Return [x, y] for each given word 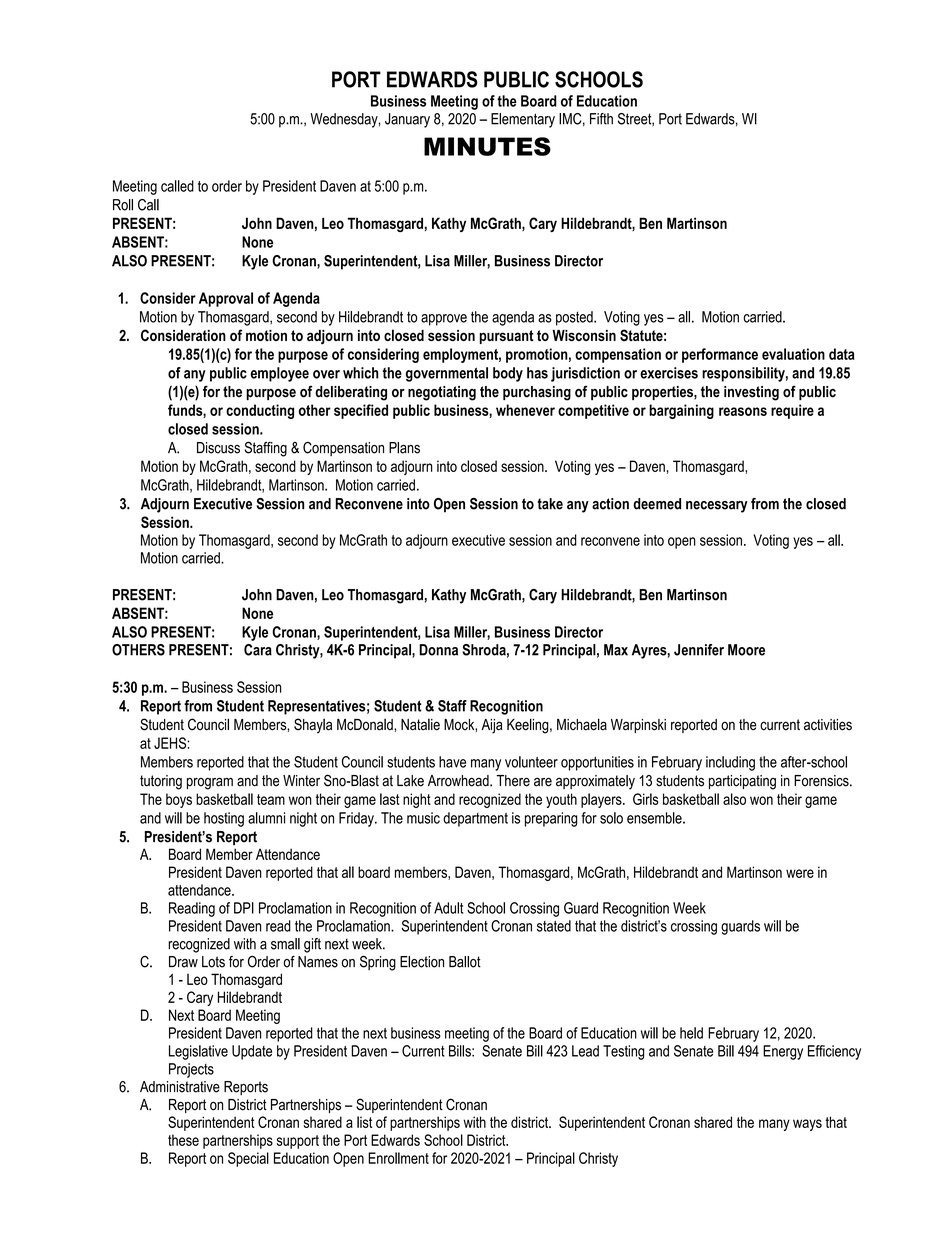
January [407, 120]
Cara [258, 650]
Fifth [601, 119]
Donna [438, 650]
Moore [746, 650]
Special [248, 1159]
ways [807, 1125]
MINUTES [487, 146]
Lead [585, 1051]
